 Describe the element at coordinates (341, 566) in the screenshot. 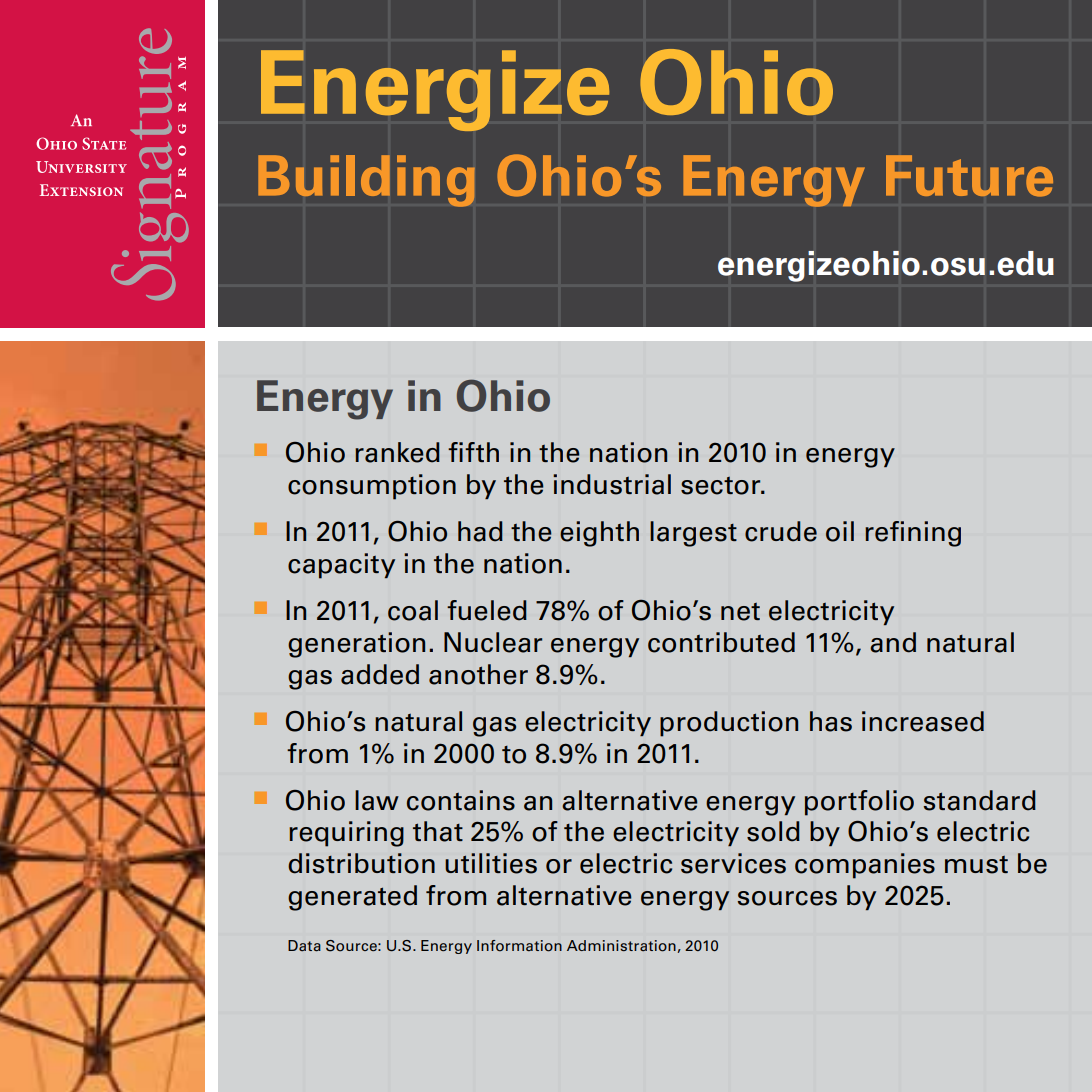

I see `capacity` at that location.
